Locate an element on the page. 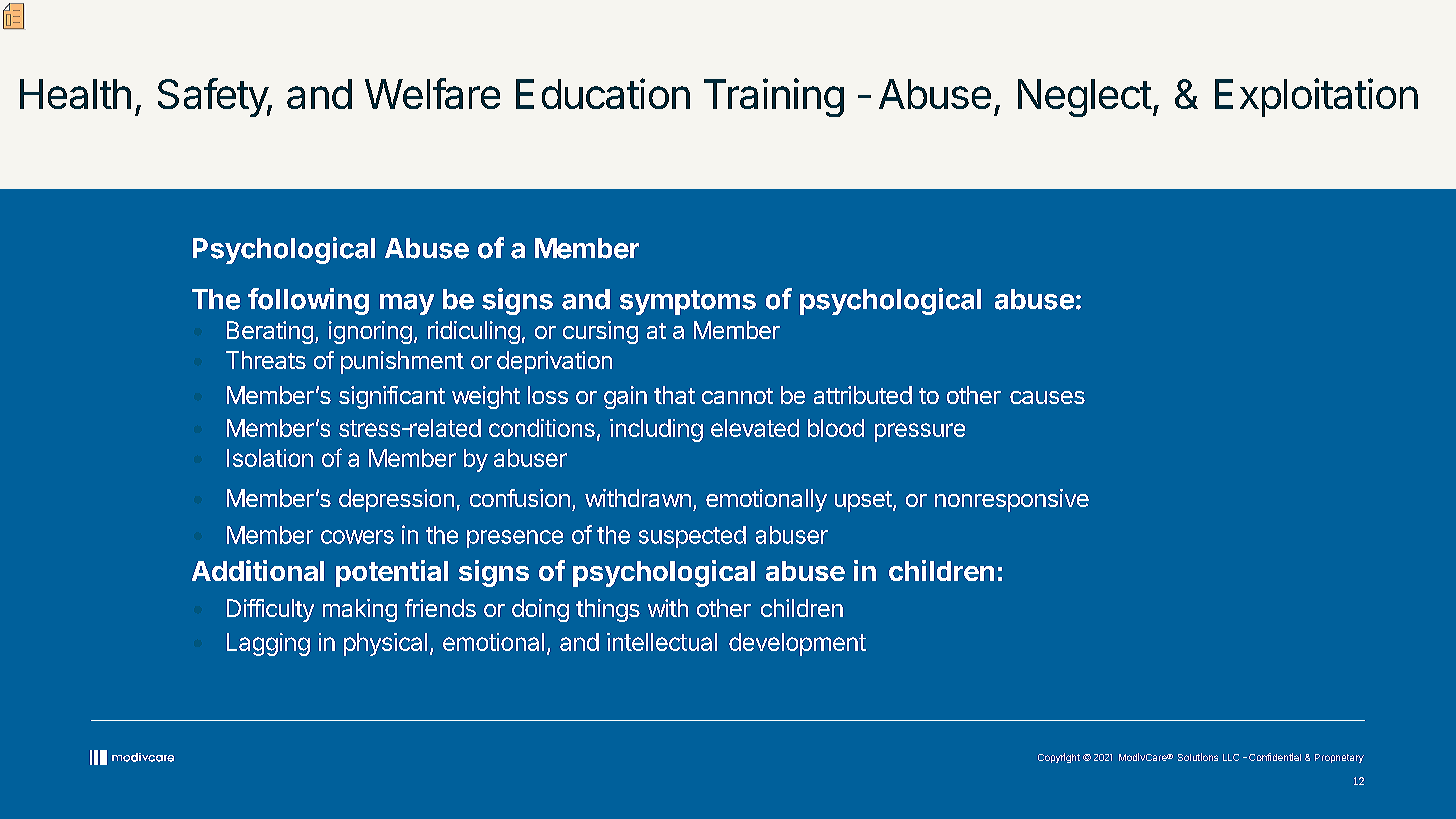 The width and height of the image is (1456, 819). Berating is located at coordinates (270, 332).
